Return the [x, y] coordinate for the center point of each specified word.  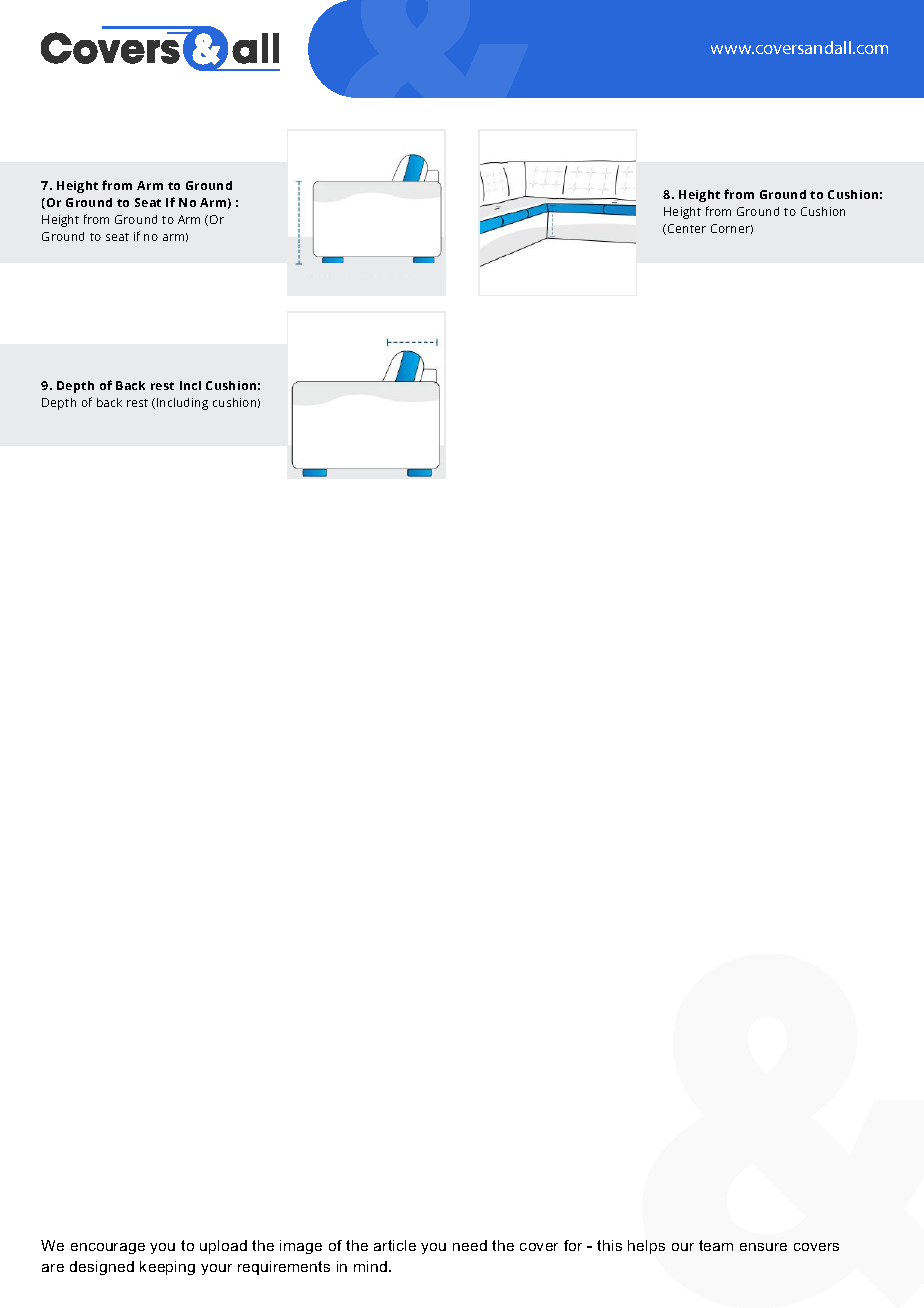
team [716, 1245]
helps [646, 1247]
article [395, 1245]
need [470, 1245]
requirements [284, 1268]
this [609, 1245]
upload [223, 1247]
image [301, 1247]
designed [102, 1268]
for [573, 1245]
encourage [108, 1248]
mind [370, 1266]
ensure [763, 1247]
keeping [167, 1268]
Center [687, 228]
